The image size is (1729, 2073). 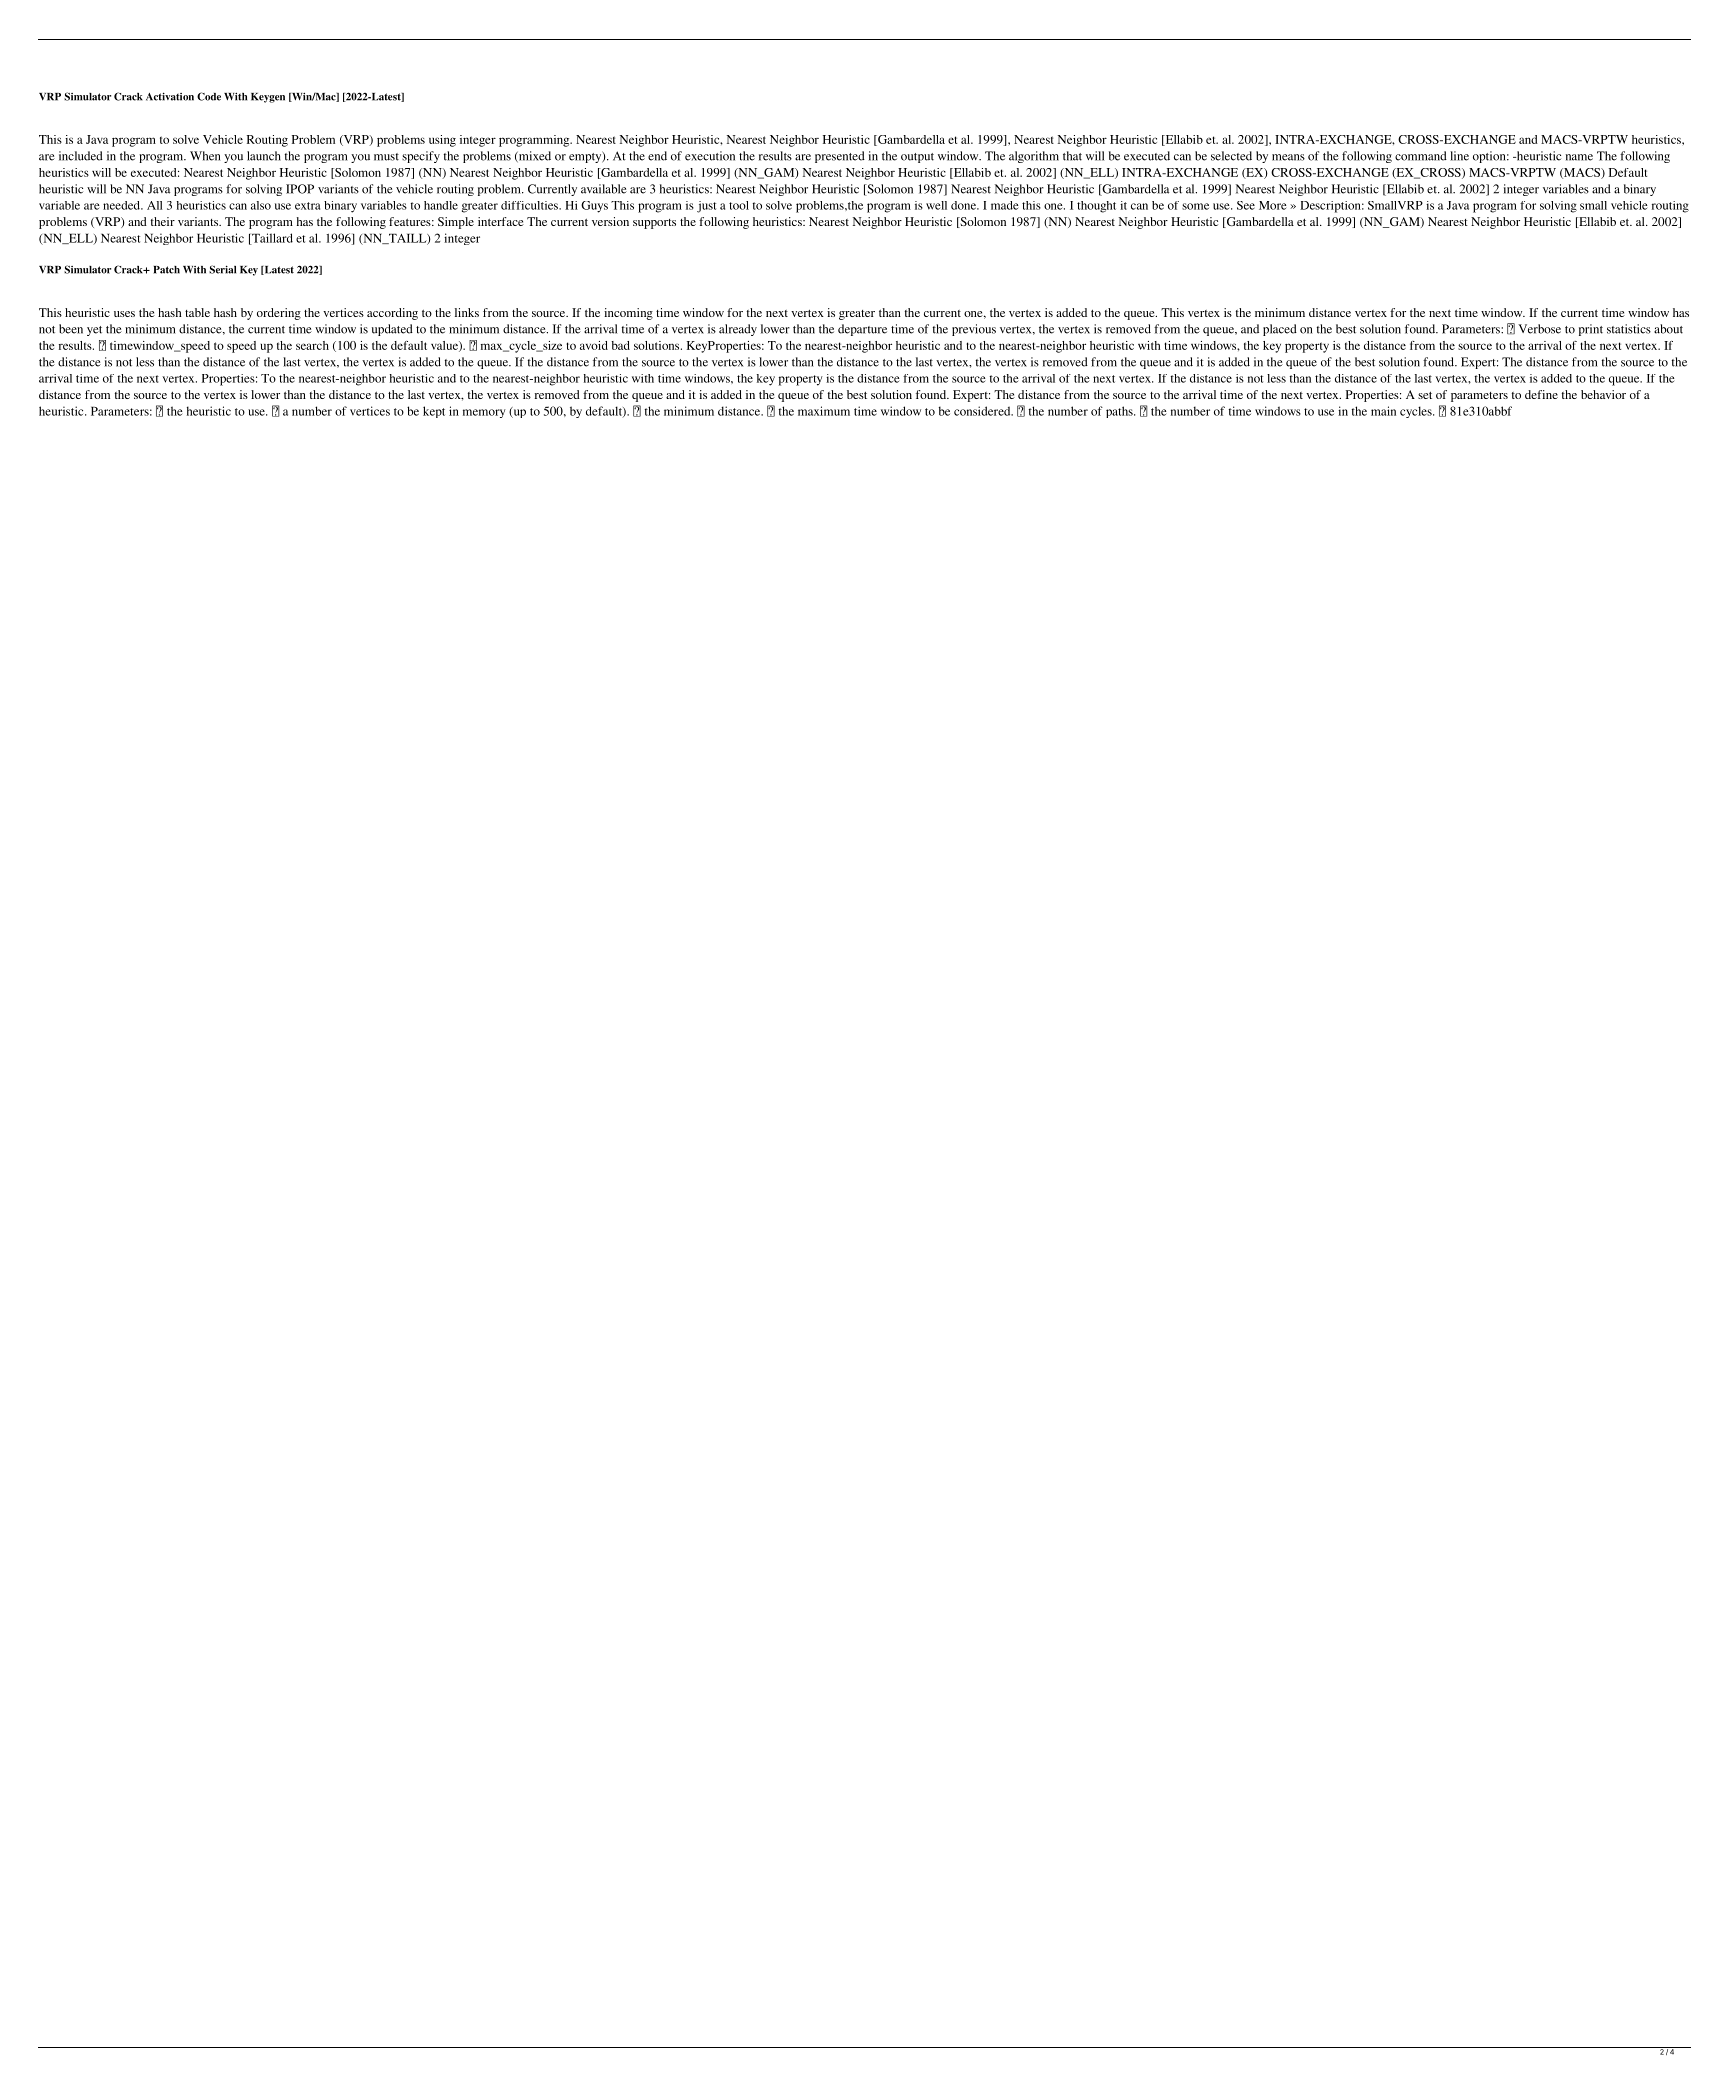 What do you see at coordinates (862, 330) in the page?
I see `departure` at bounding box center [862, 330].
